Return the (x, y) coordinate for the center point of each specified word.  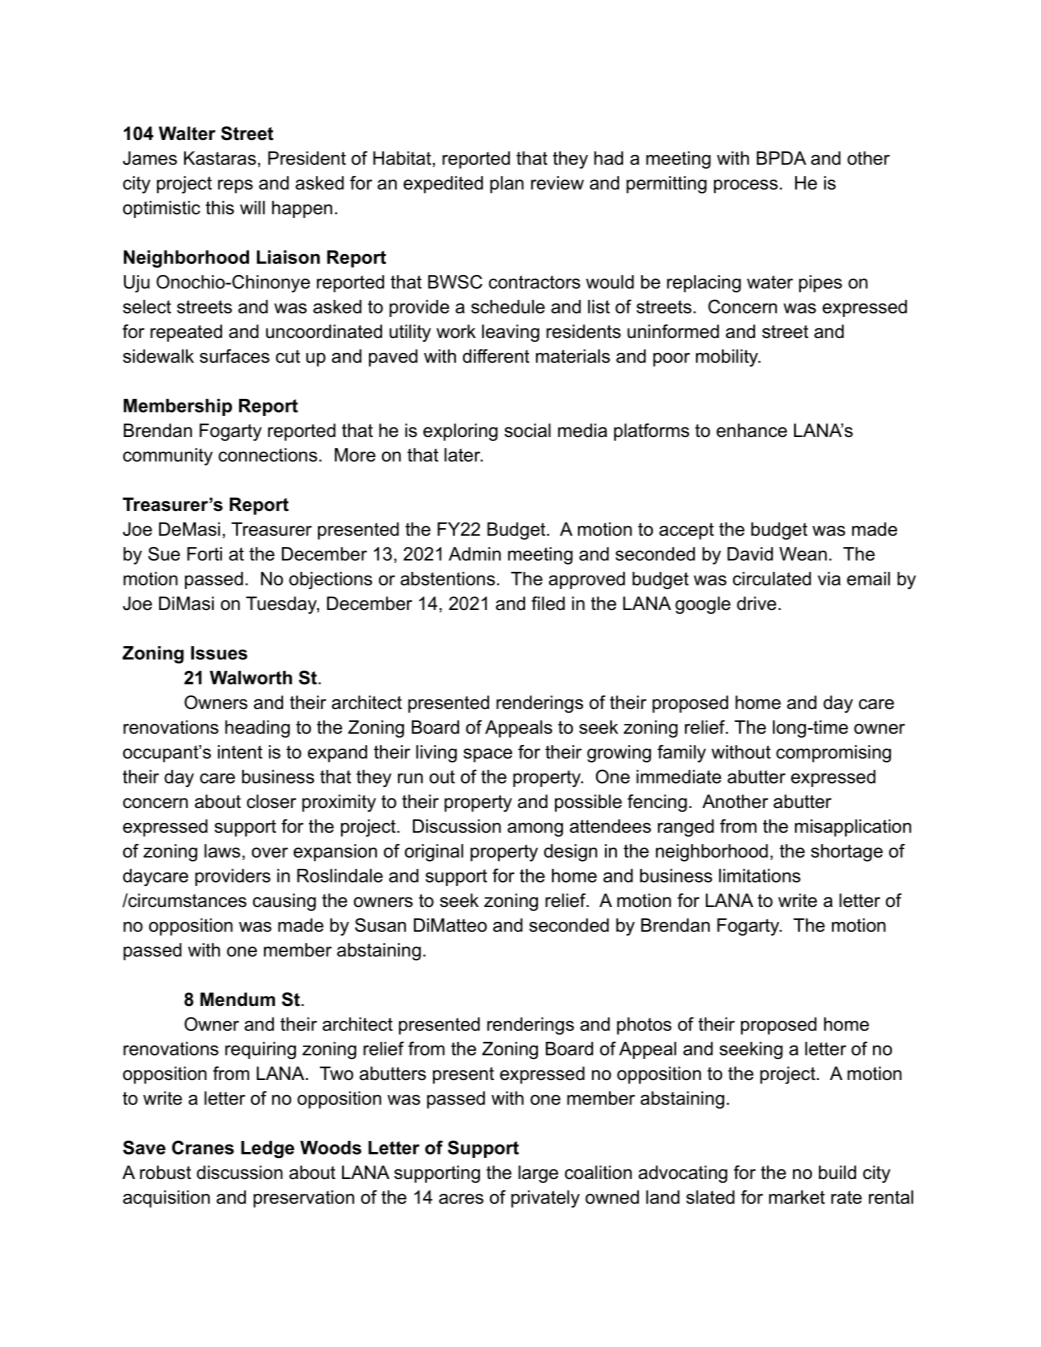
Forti (204, 554)
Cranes (203, 1147)
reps (235, 186)
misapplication (853, 828)
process (746, 186)
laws (223, 852)
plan (507, 185)
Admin (475, 554)
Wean (803, 554)
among (535, 830)
